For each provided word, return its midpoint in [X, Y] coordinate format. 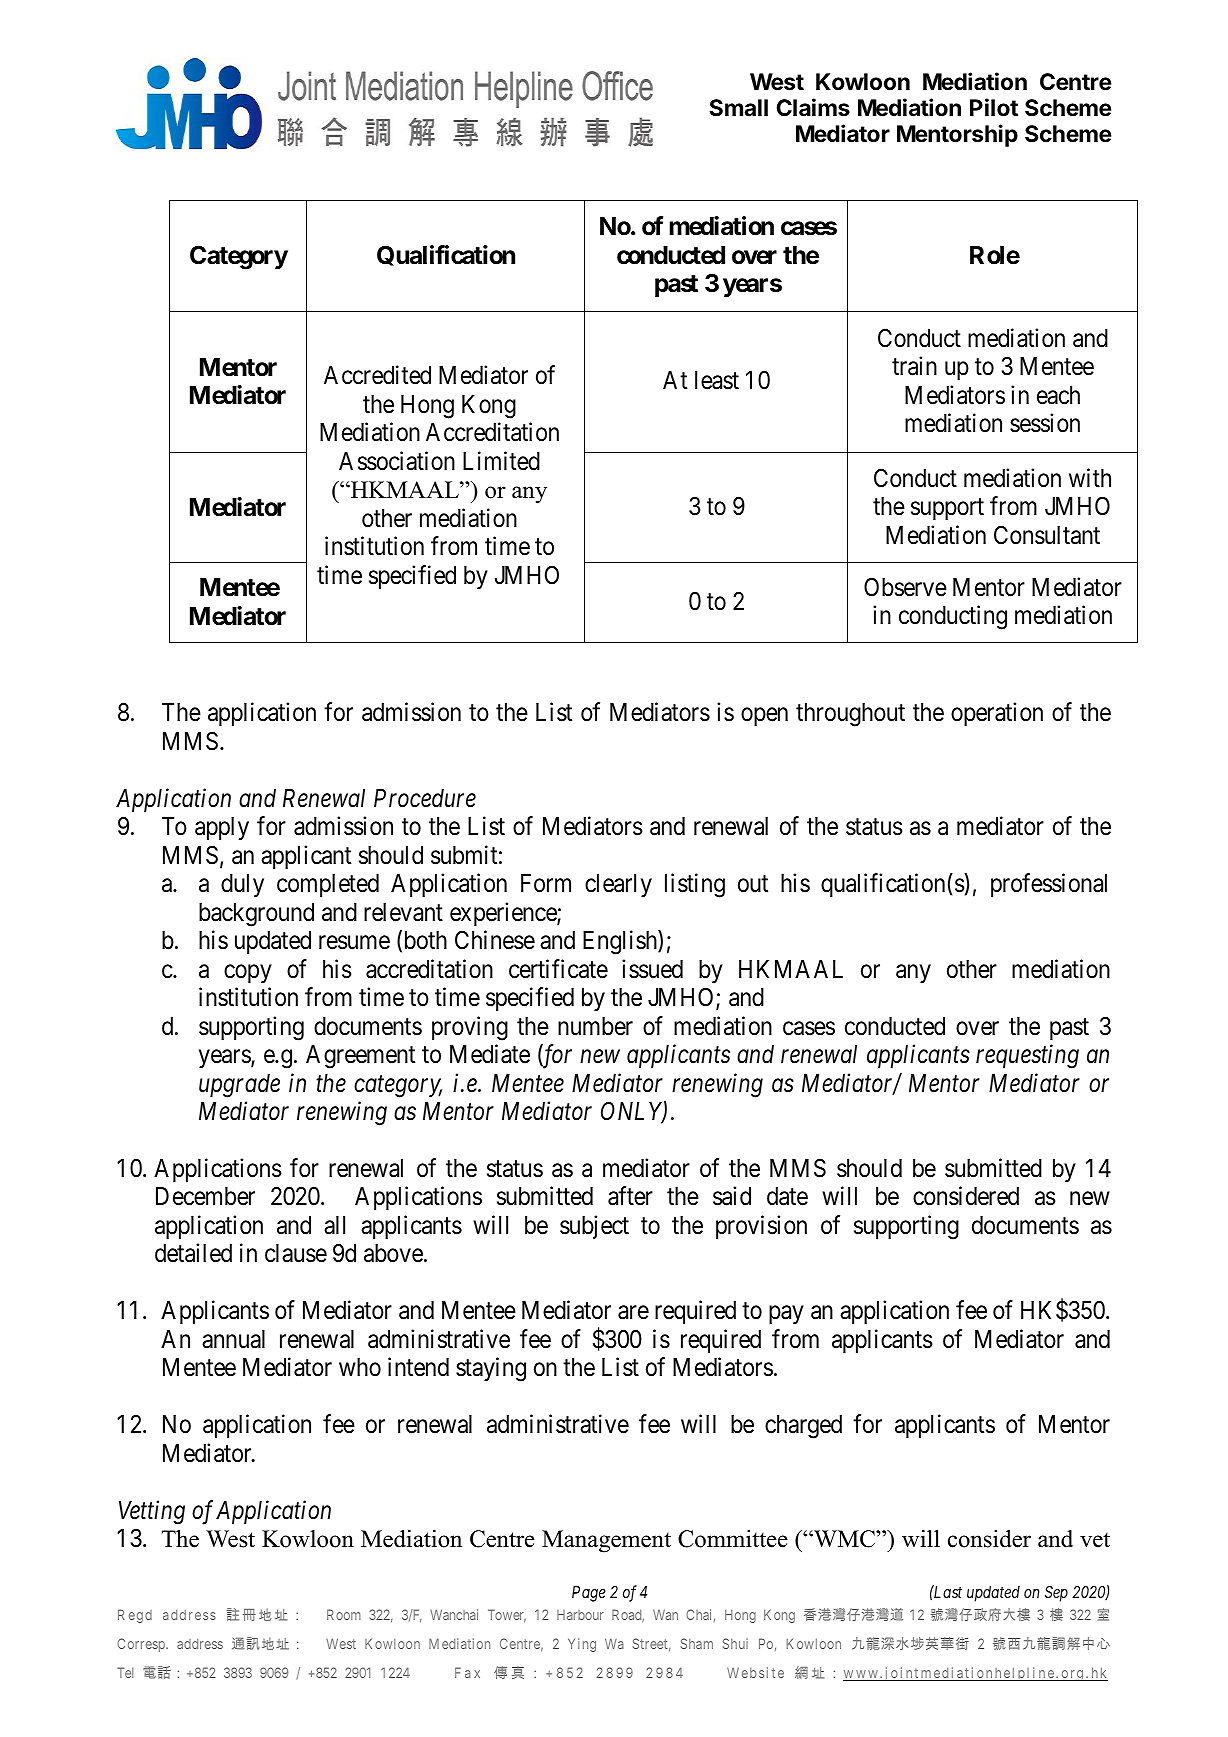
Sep [1056, 1594]
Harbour [580, 1615]
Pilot [994, 107]
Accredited [377, 375]
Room [344, 1614]
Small [739, 108]
